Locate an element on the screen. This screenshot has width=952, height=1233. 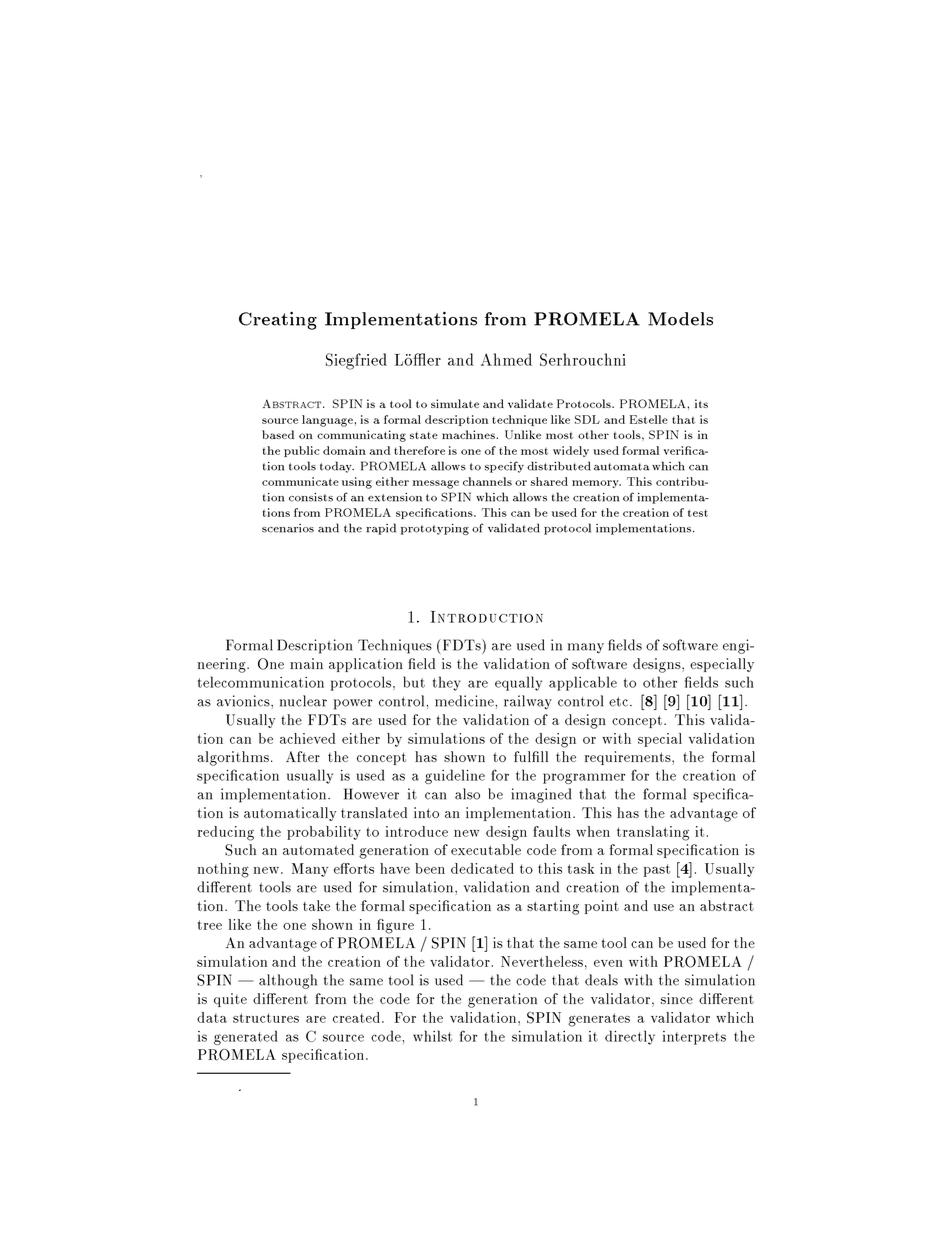
scenarios is located at coordinates (288, 528).
